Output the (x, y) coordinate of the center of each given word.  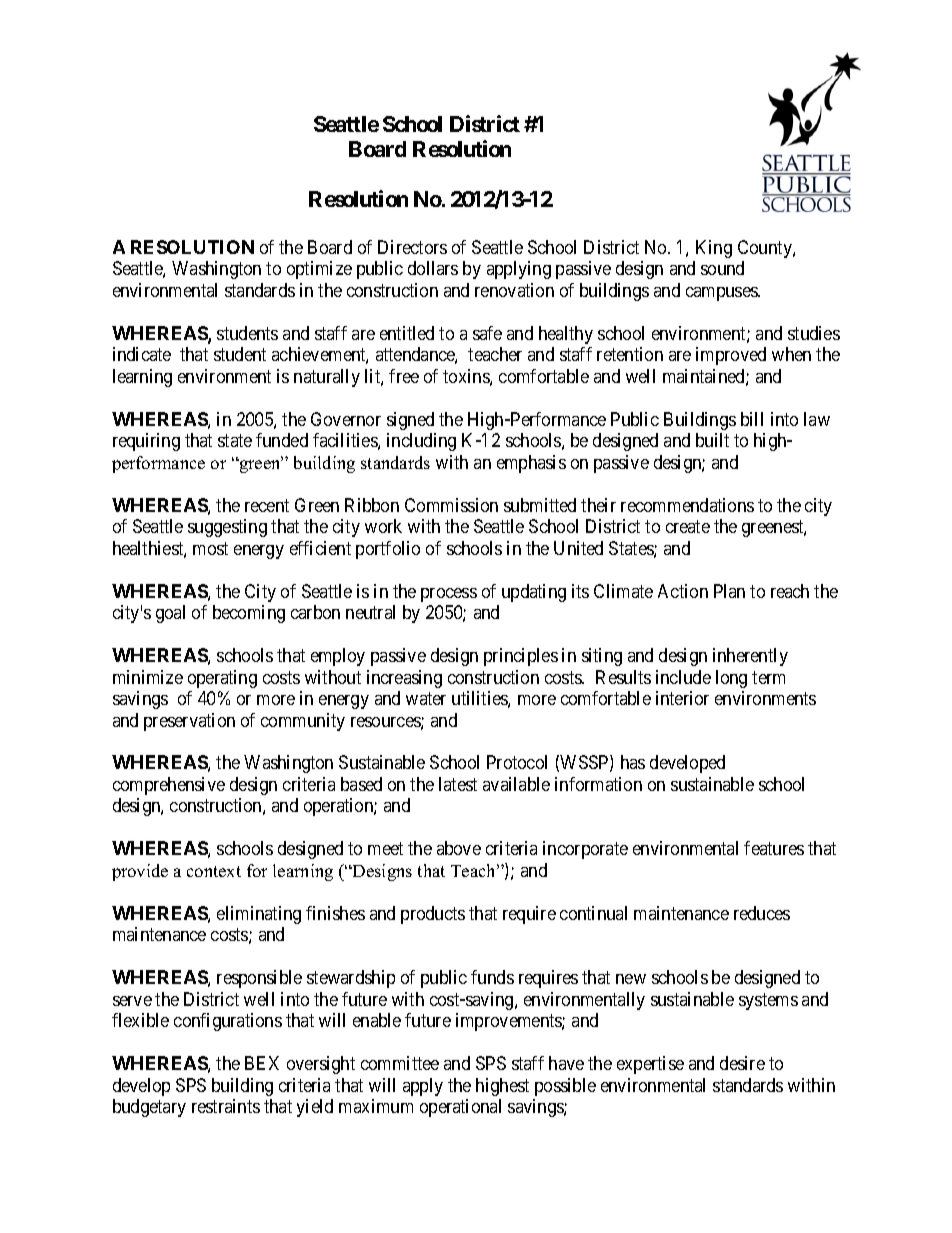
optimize (319, 270)
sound (722, 268)
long (731, 679)
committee (400, 1063)
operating (222, 679)
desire (742, 1063)
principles (521, 657)
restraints (226, 1106)
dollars (433, 268)
